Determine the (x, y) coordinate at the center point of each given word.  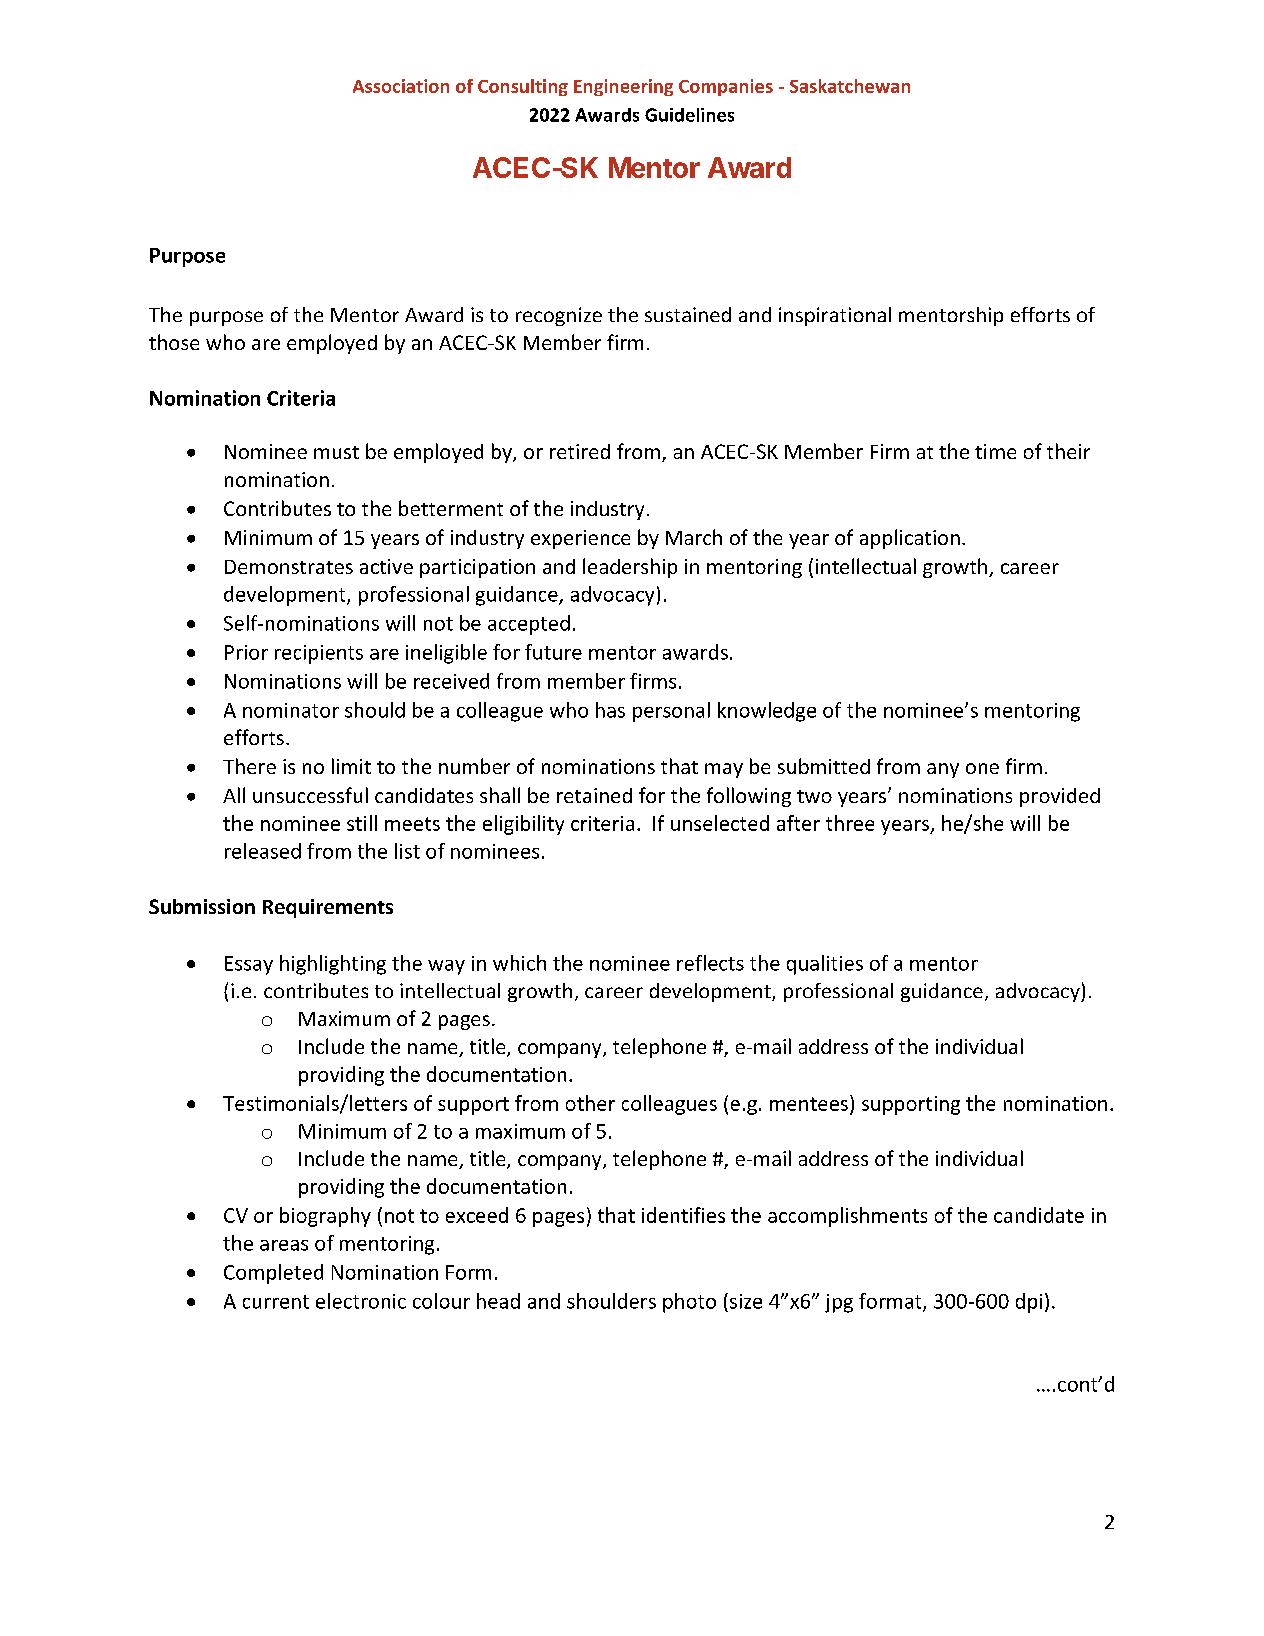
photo (689, 1303)
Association (401, 86)
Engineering (623, 87)
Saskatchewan (850, 86)
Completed (273, 1274)
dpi (1029, 1303)
